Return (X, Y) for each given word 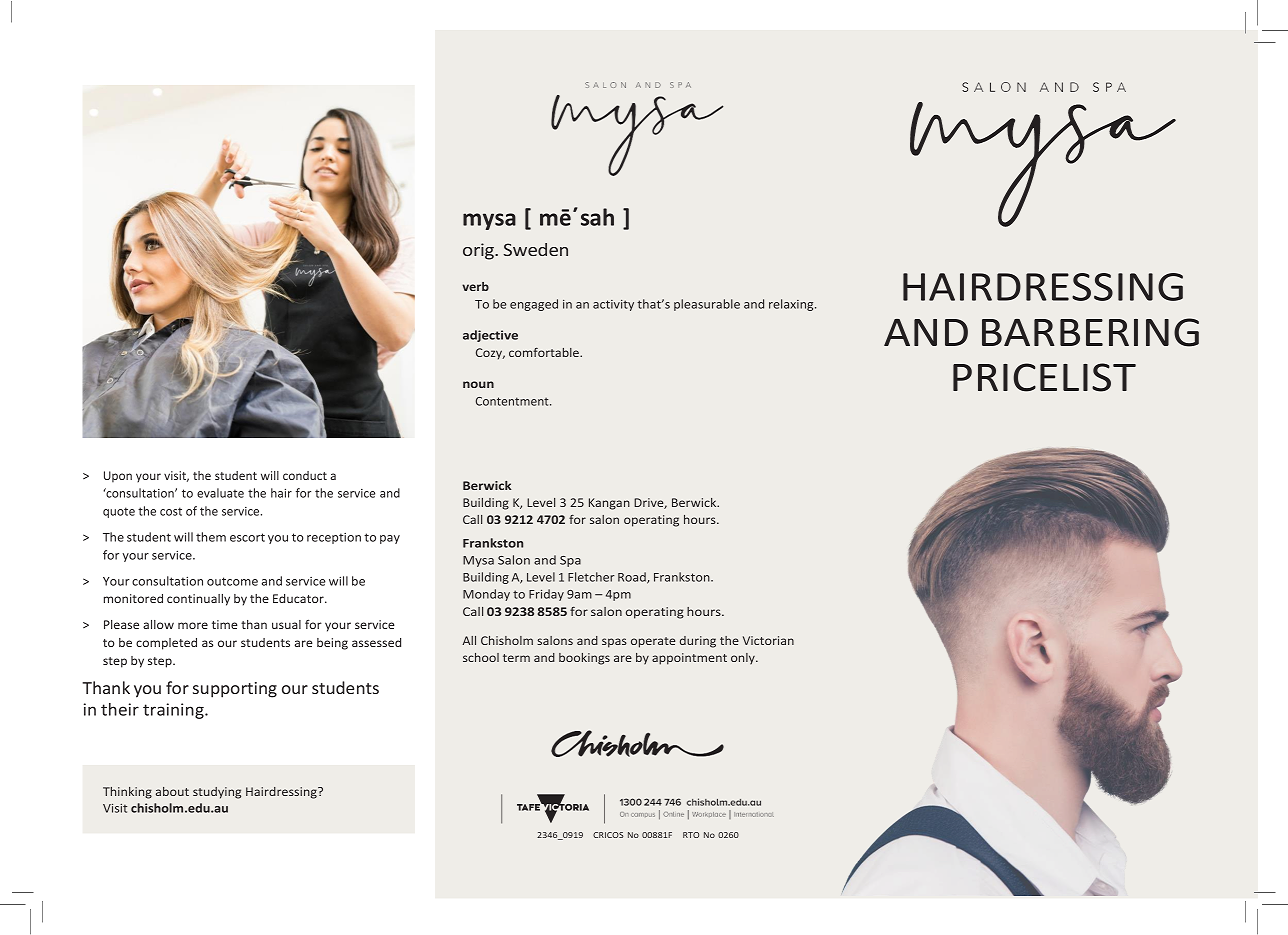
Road (633, 578)
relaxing (792, 305)
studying (217, 793)
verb (475, 286)
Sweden (535, 249)
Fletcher (591, 577)
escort (247, 537)
